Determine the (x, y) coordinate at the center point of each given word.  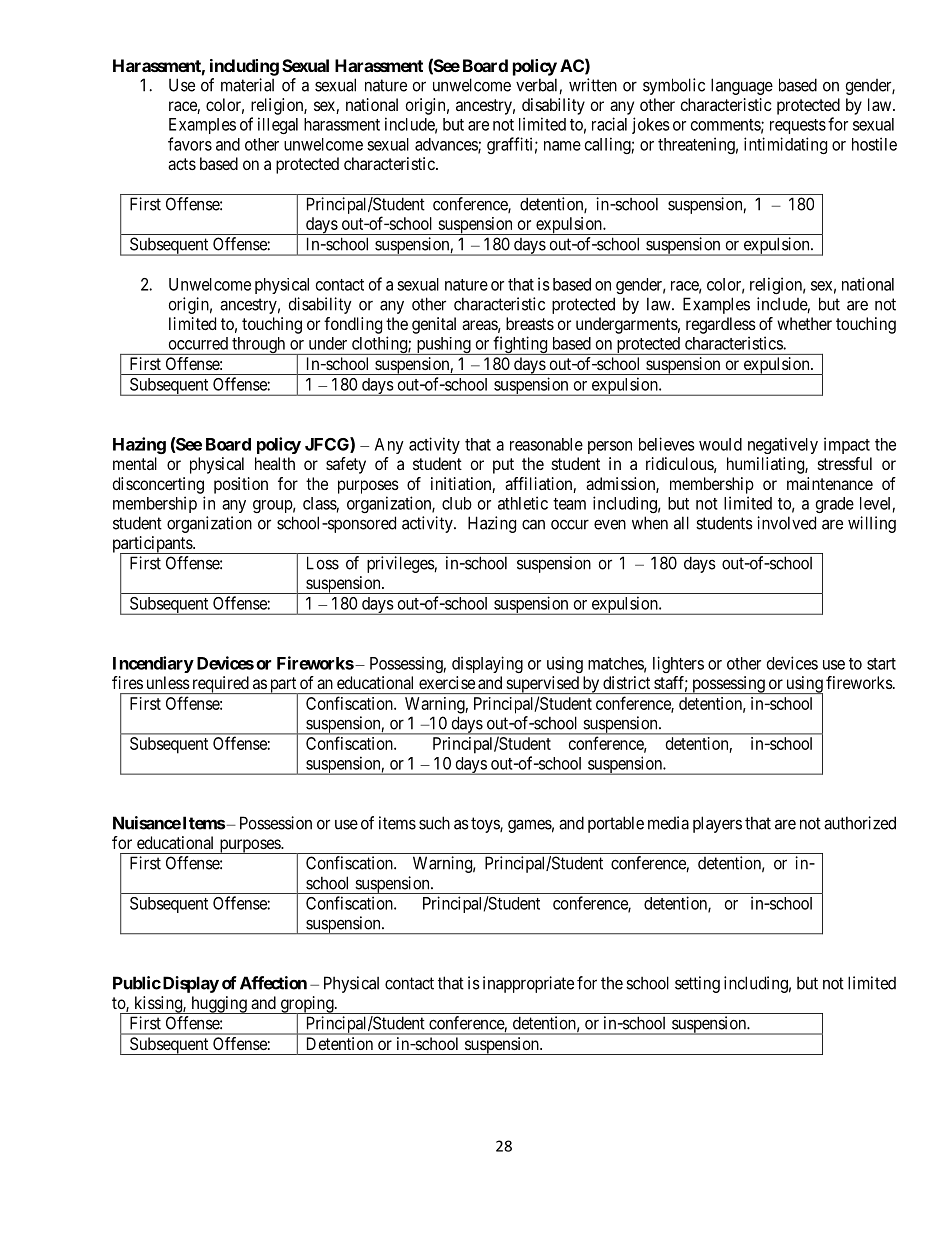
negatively (783, 445)
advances (447, 145)
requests (798, 126)
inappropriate (528, 984)
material (247, 85)
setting (697, 984)
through (259, 346)
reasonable (546, 444)
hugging (219, 1005)
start (881, 664)
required (220, 685)
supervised (542, 685)
